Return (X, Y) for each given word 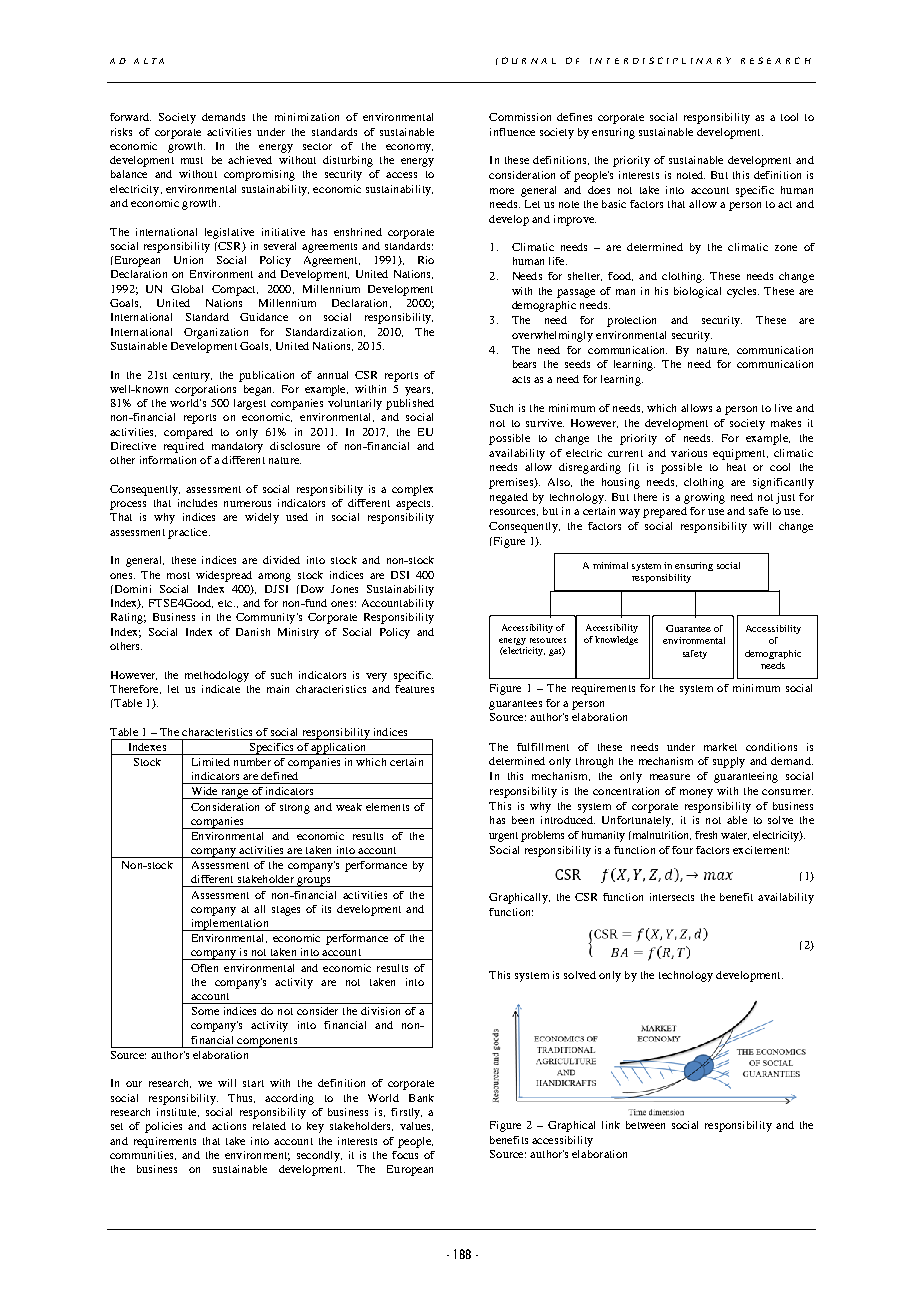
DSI (400, 575)
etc (226, 603)
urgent (503, 837)
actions (229, 1126)
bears (524, 364)
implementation (230, 925)
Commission (520, 117)
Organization (216, 333)
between (645, 1125)
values (416, 1126)
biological (697, 292)
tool (789, 117)
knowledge (616, 640)
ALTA (149, 61)
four (682, 850)
